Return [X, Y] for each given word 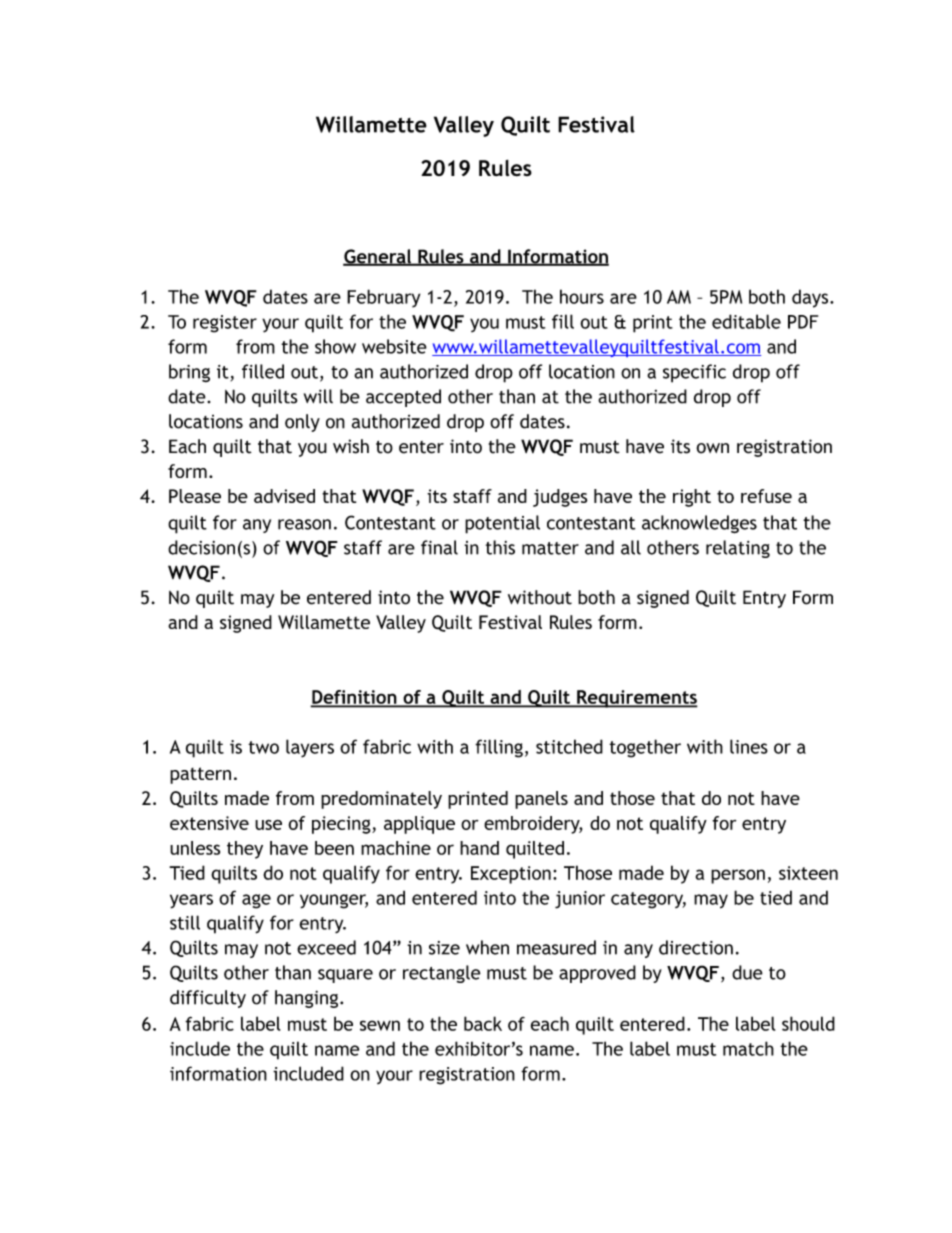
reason [304, 524]
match [748, 1048]
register [225, 324]
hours [582, 296]
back [483, 1023]
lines [749, 746]
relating [738, 549]
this [500, 547]
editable [746, 321]
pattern [200, 775]
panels [541, 800]
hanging [308, 999]
